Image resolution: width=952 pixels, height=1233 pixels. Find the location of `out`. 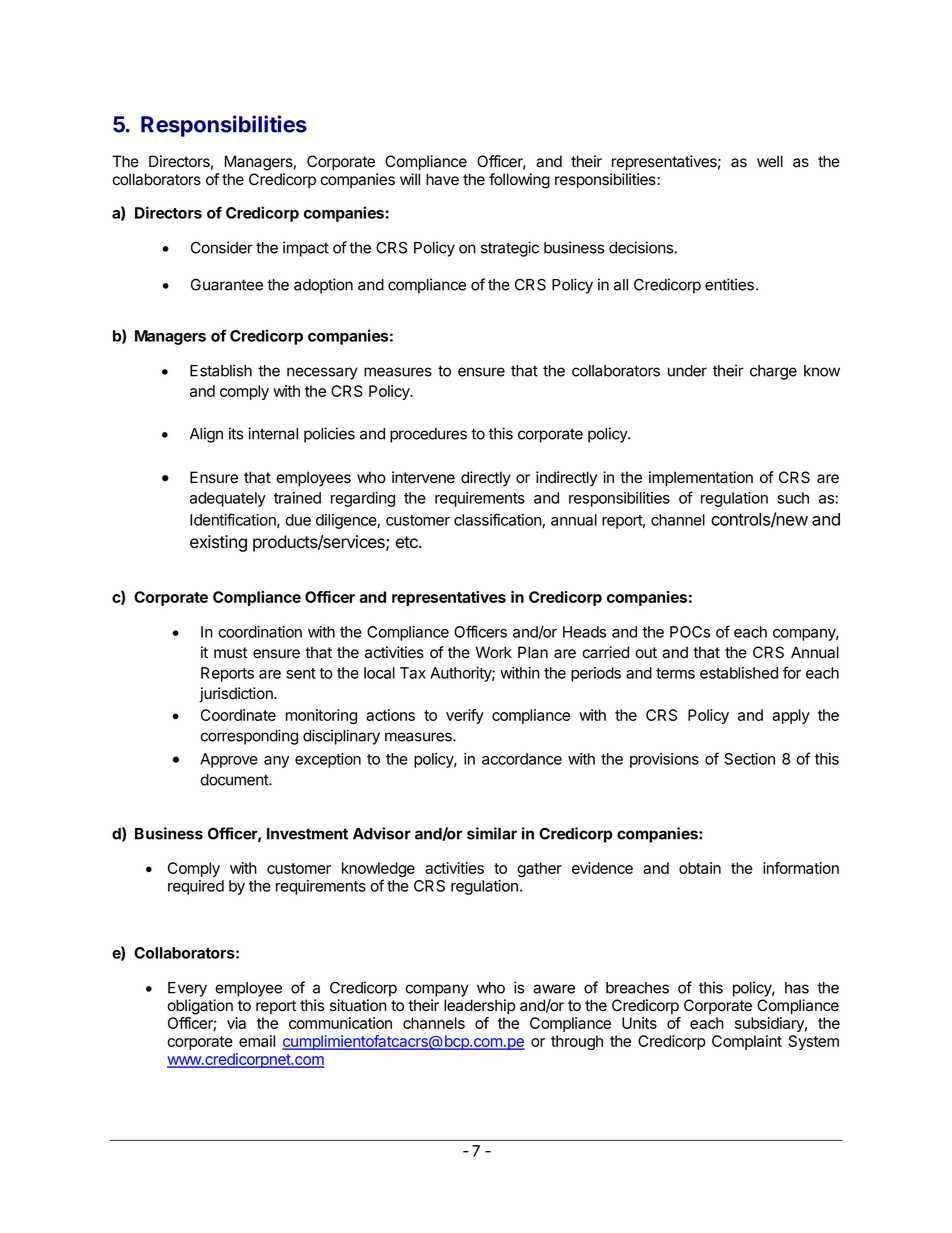

out is located at coordinates (646, 653).
